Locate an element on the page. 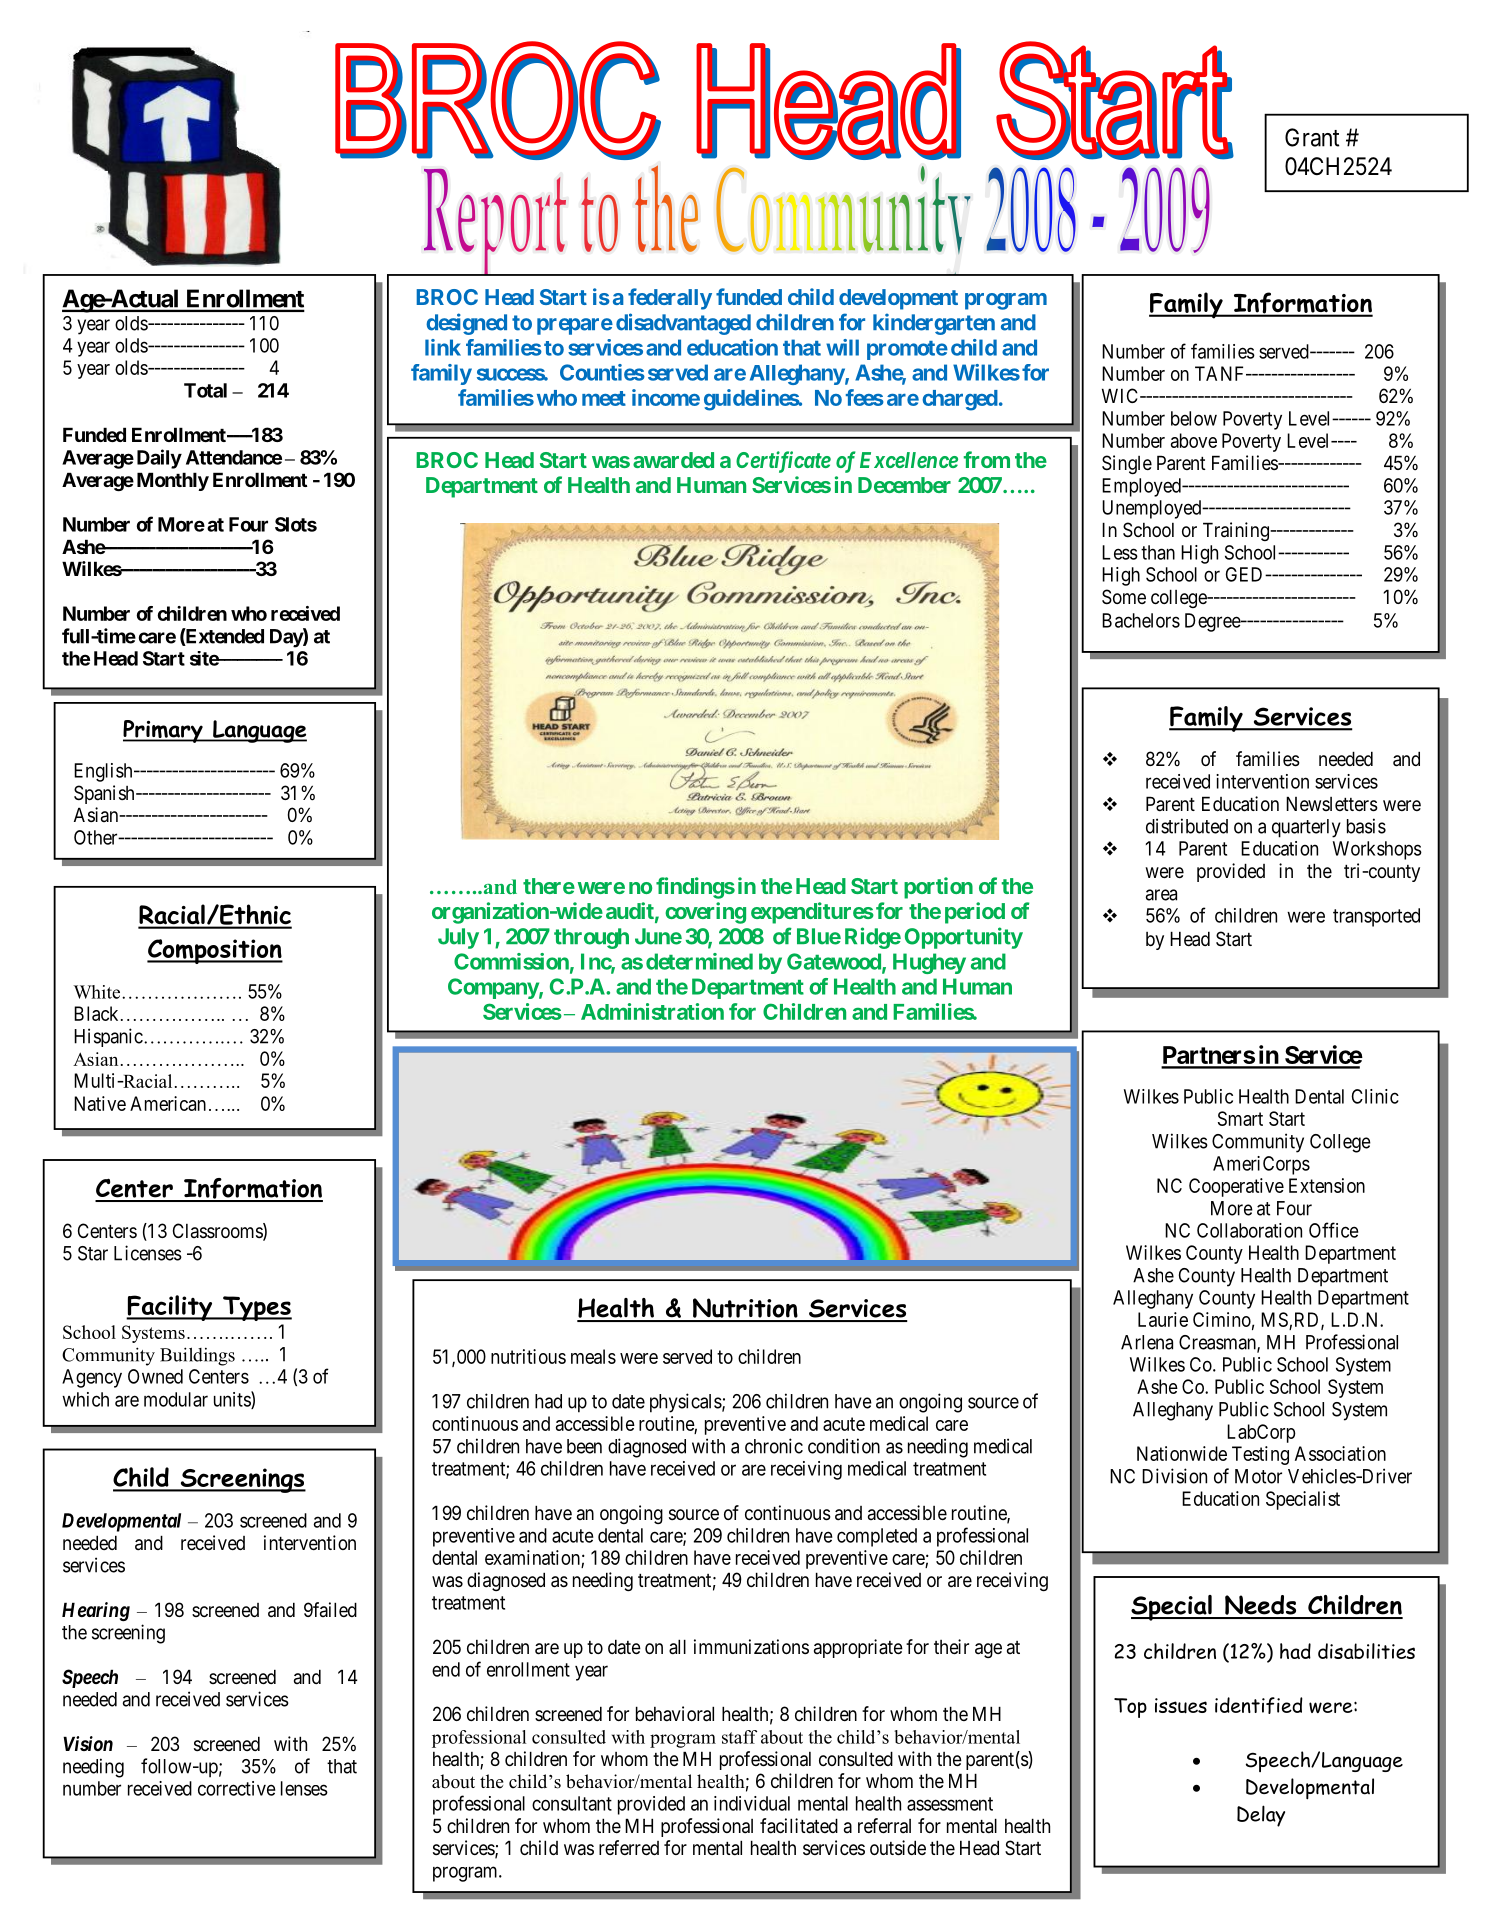  designed is located at coordinates (466, 324).
